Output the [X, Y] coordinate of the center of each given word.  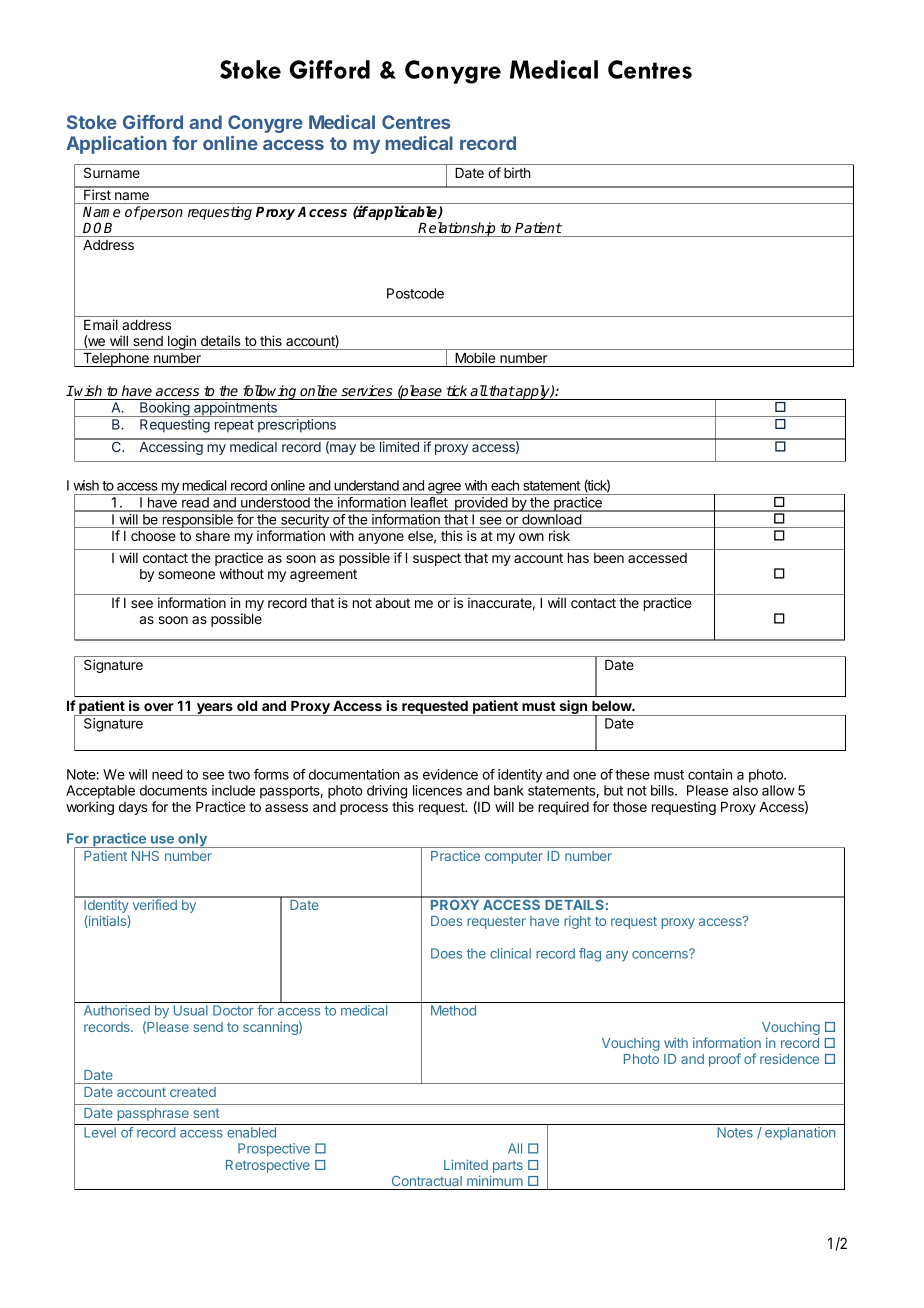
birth [517, 172]
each [505, 485]
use [162, 840]
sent [206, 1113]
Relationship [457, 229]
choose [153, 536]
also [745, 790]
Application [116, 145]
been [609, 558]
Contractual [427, 1181]
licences [437, 790]
